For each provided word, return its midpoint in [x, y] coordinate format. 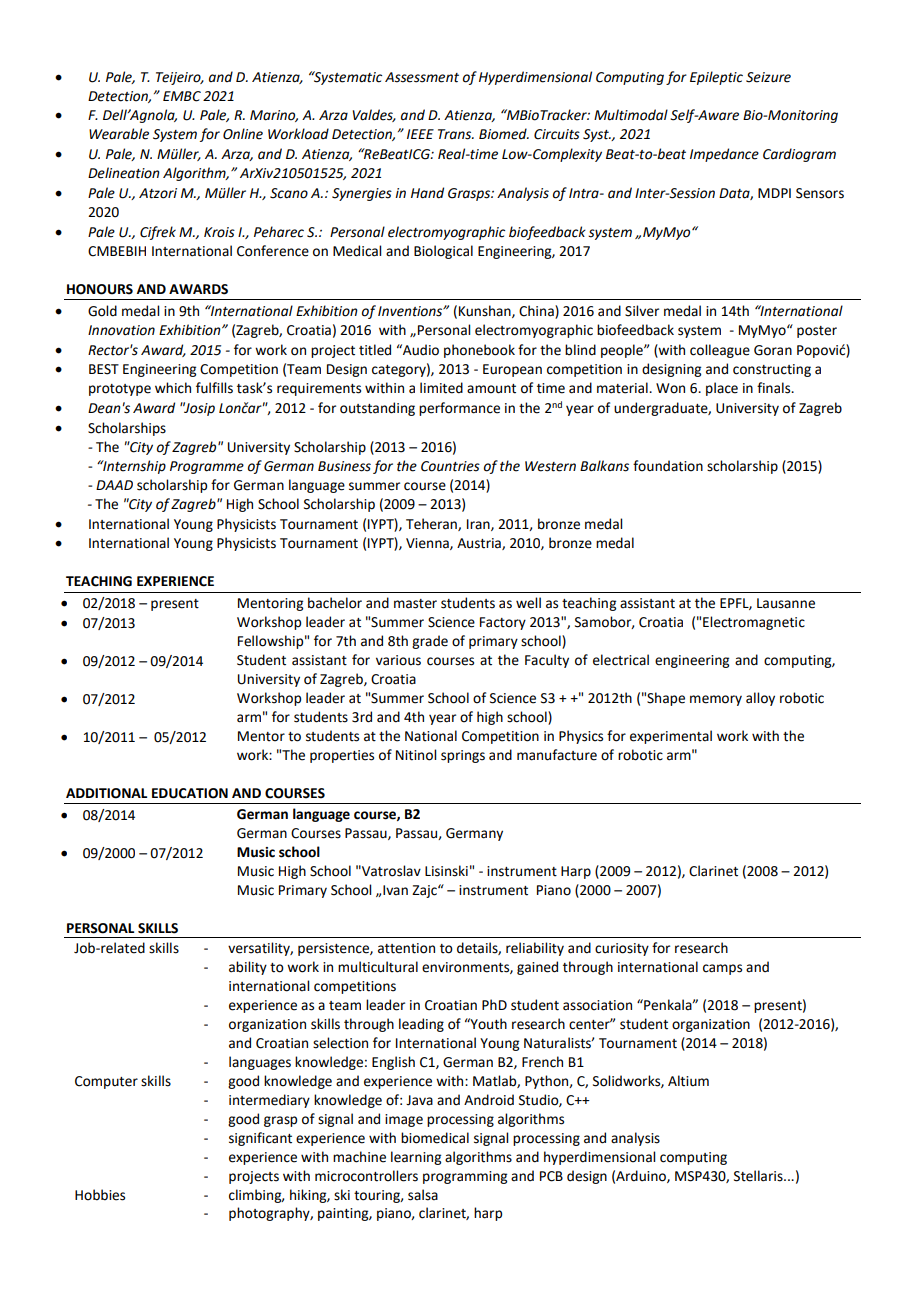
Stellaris [759, 1176]
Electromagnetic [754, 623]
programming [465, 1177]
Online [243, 134]
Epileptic [716, 78]
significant [260, 1139]
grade [430, 642]
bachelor [335, 603]
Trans [456, 134]
